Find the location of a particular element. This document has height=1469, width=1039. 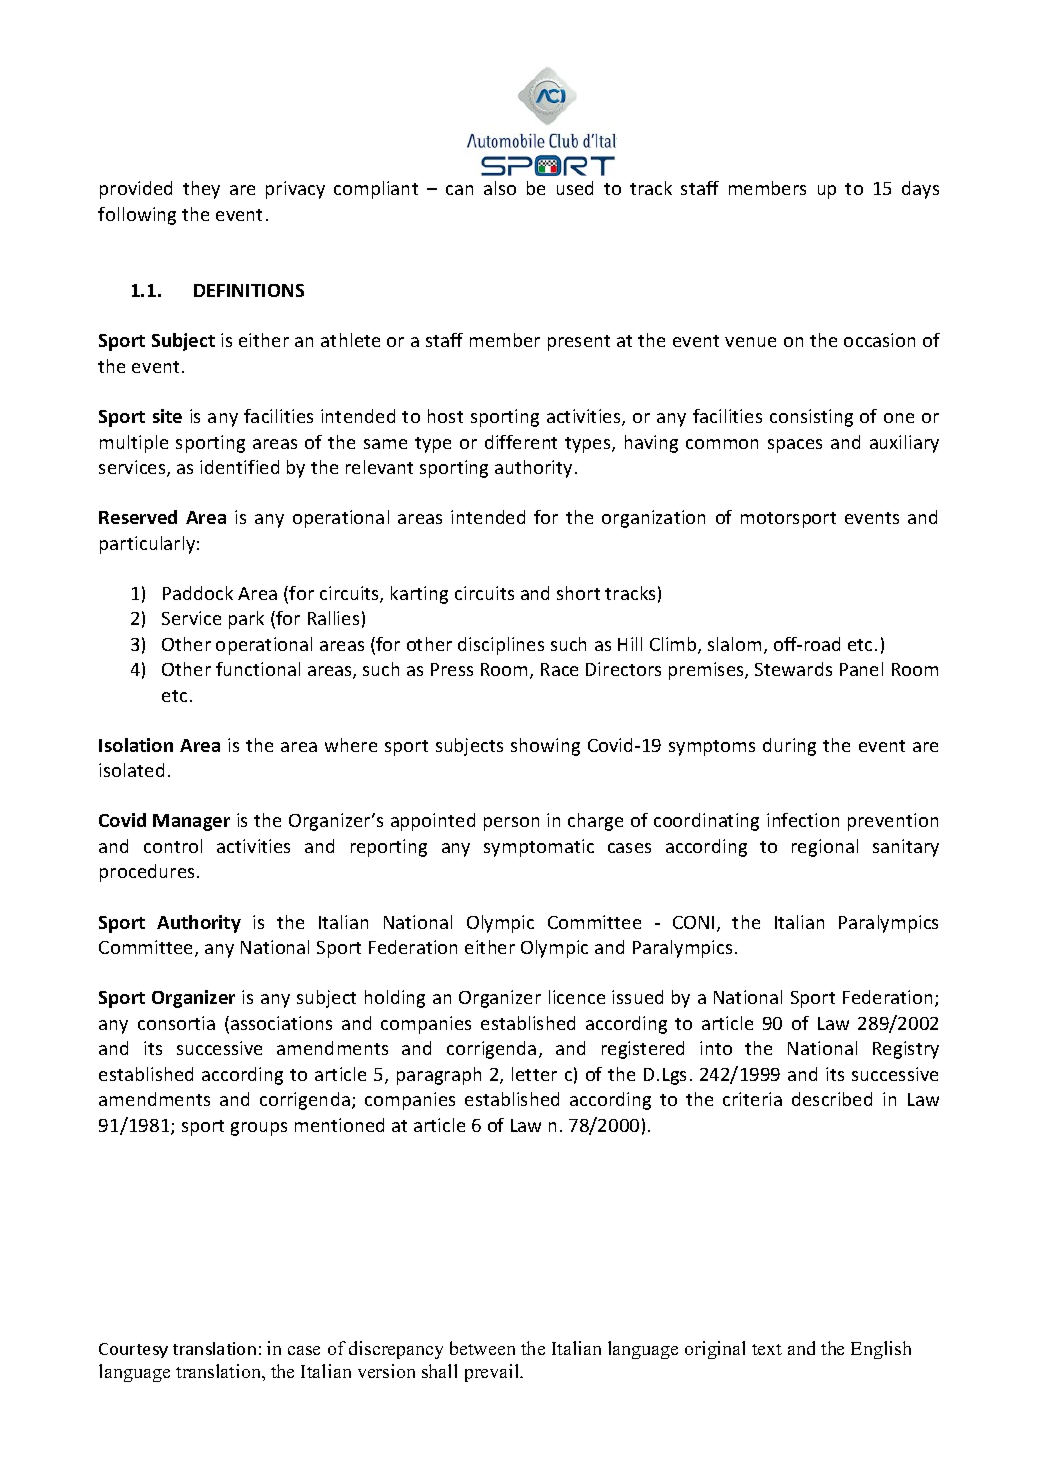

showing is located at coordinates (545, 747).
